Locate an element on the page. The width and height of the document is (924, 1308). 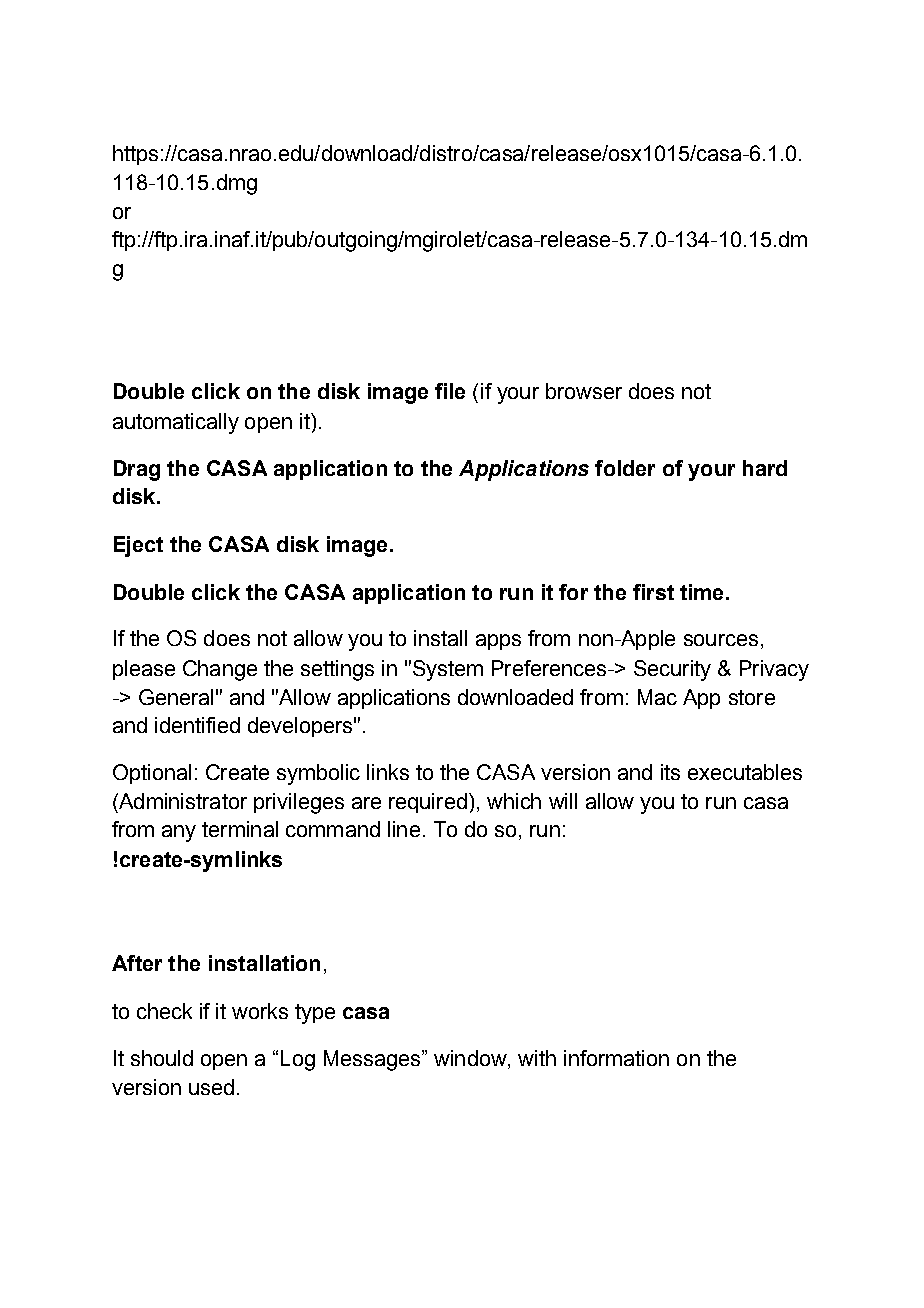
required is located at coordinates (428, 803).
